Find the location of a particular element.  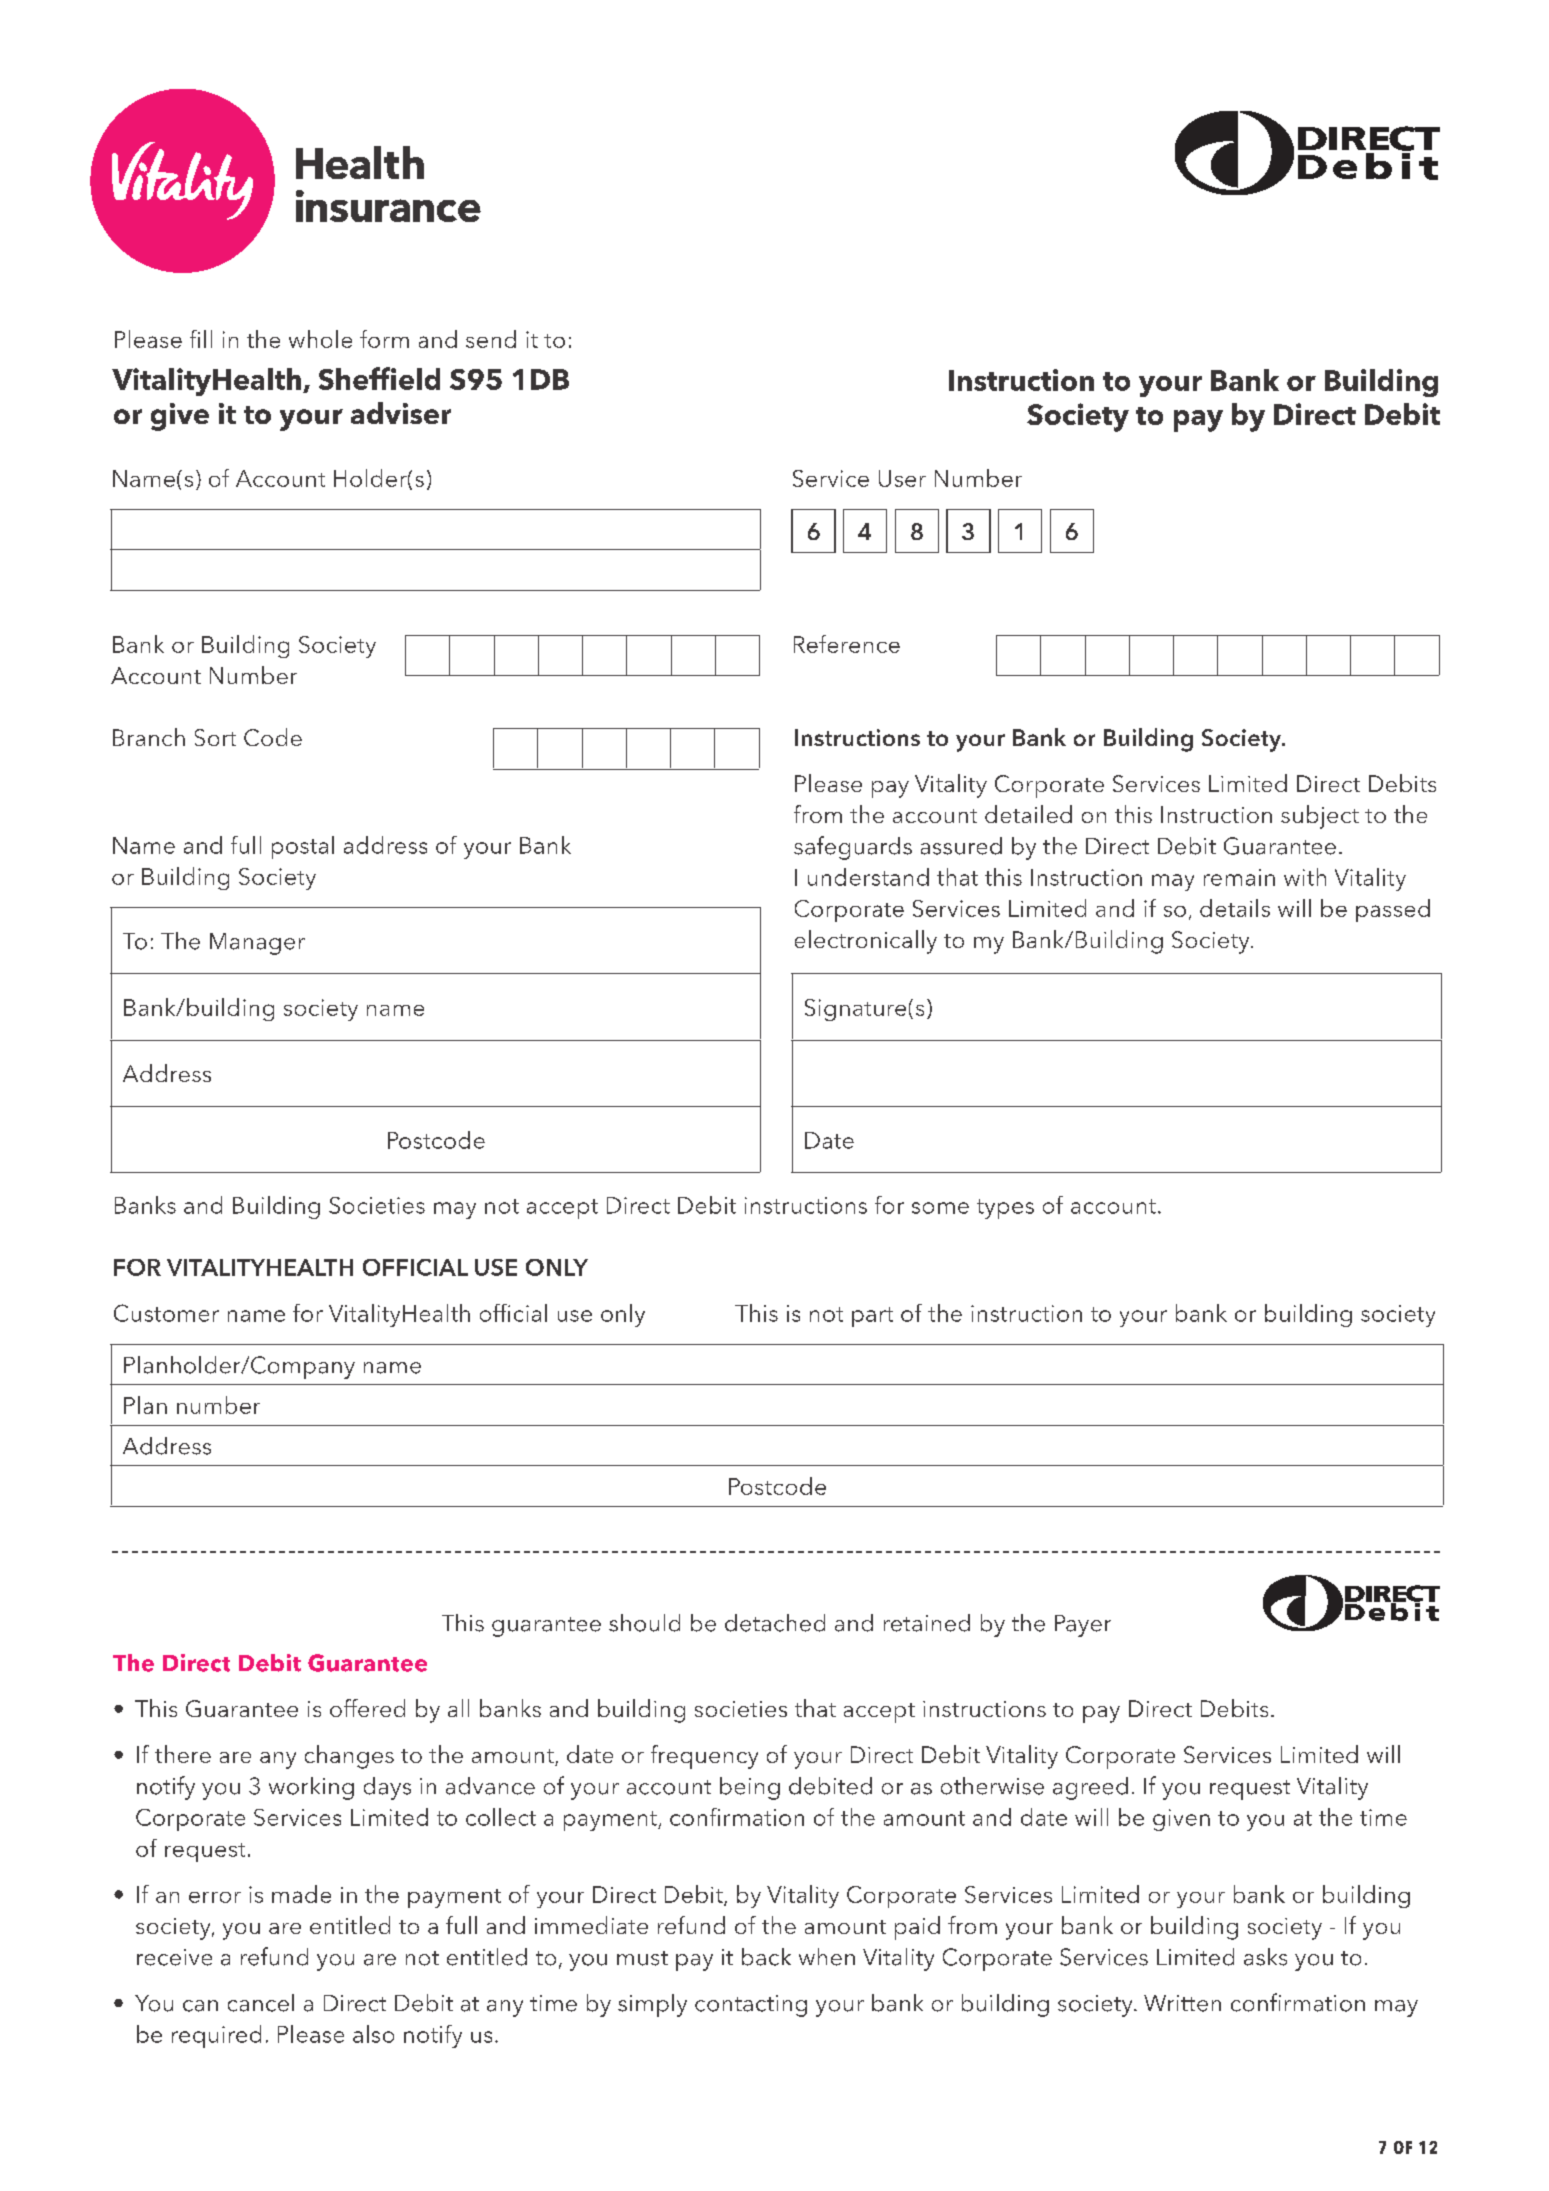

part is located at coordinates (872, 1317).
